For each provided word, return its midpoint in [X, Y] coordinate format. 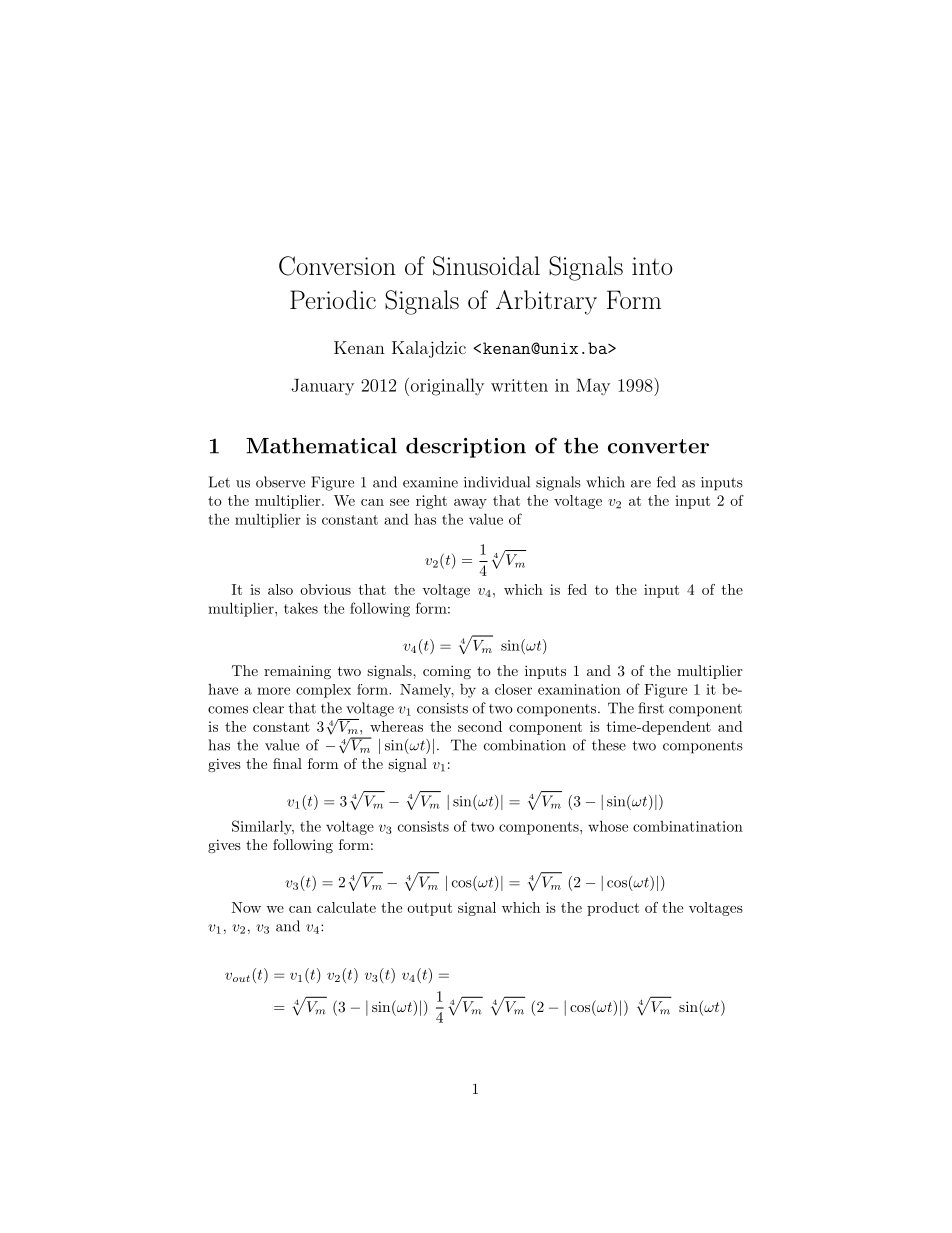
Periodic [333, 299]
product [613, 909]
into [652, 266]
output [429, 909]
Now [246, 907]
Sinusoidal [486, 266]
